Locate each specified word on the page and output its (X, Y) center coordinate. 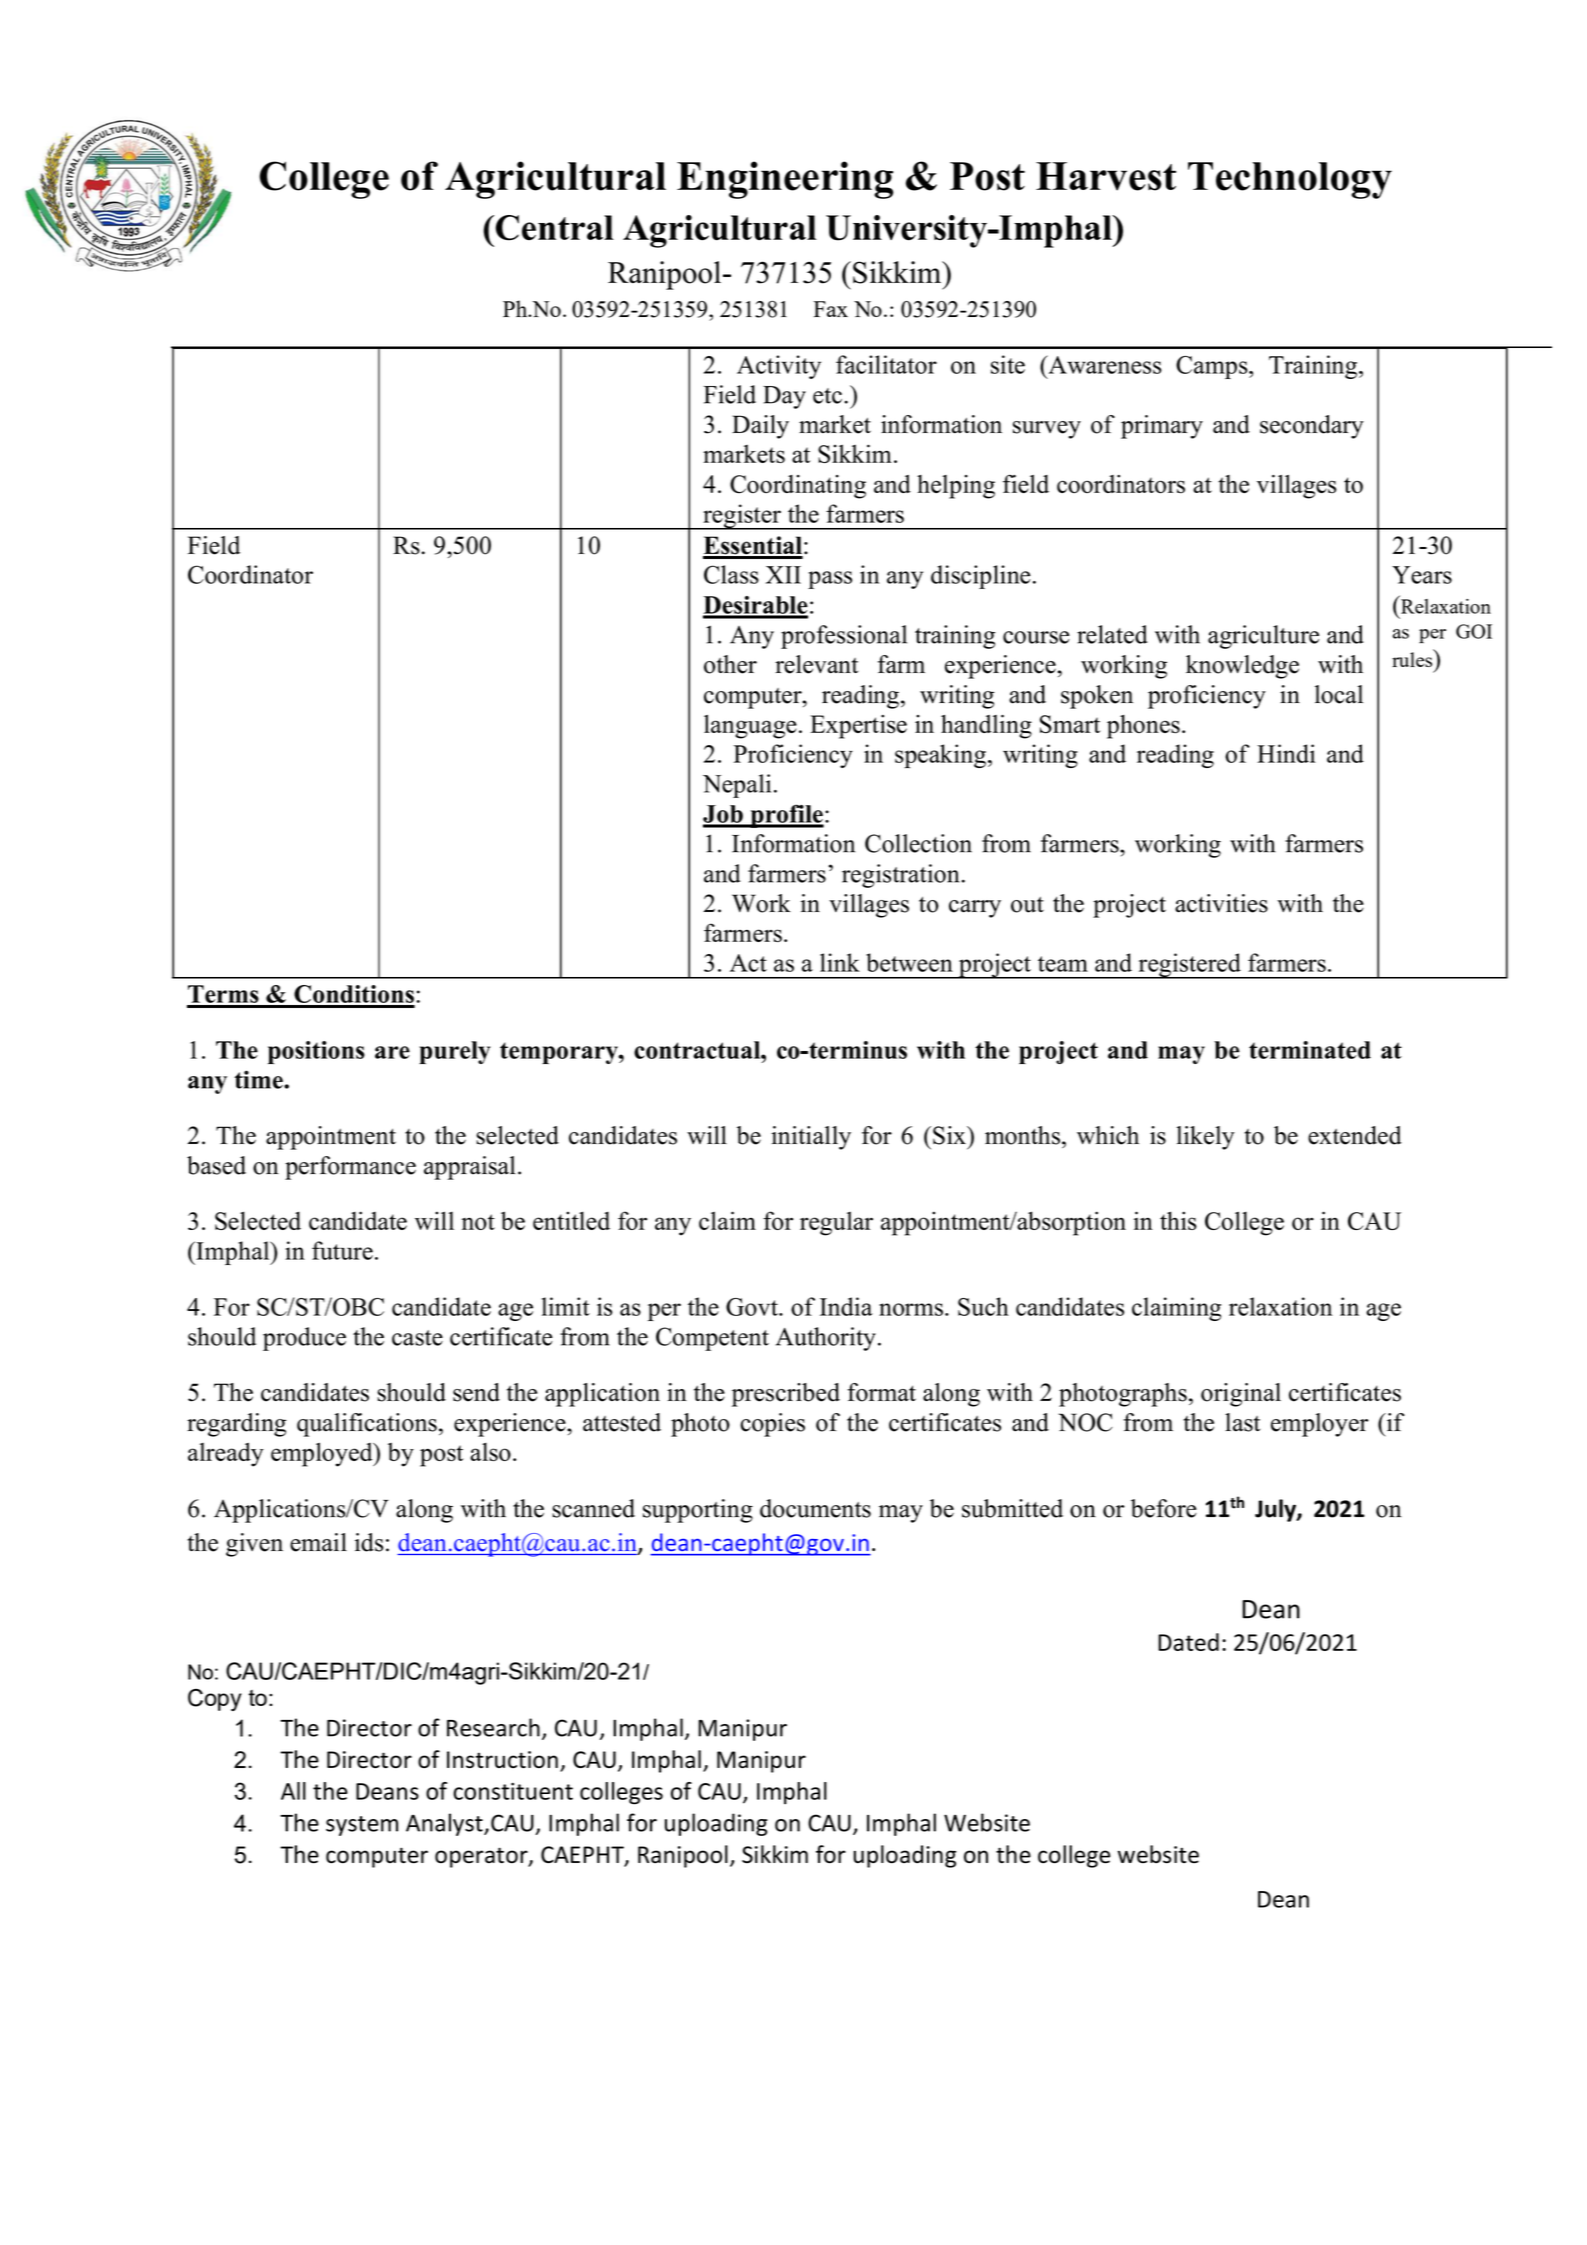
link (840, 962)
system (362, 1826)
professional (844, 637)
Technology (1290, 180)
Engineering (785, 180)
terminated (1310, 1050)
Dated (1188, 1642)
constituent (513, 1791)
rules (1413, 658)
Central (553, 228)
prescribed (786, 1395)
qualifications (367, 1425)
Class (731, 574)
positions (316, 1052)
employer (1320, 1425)
